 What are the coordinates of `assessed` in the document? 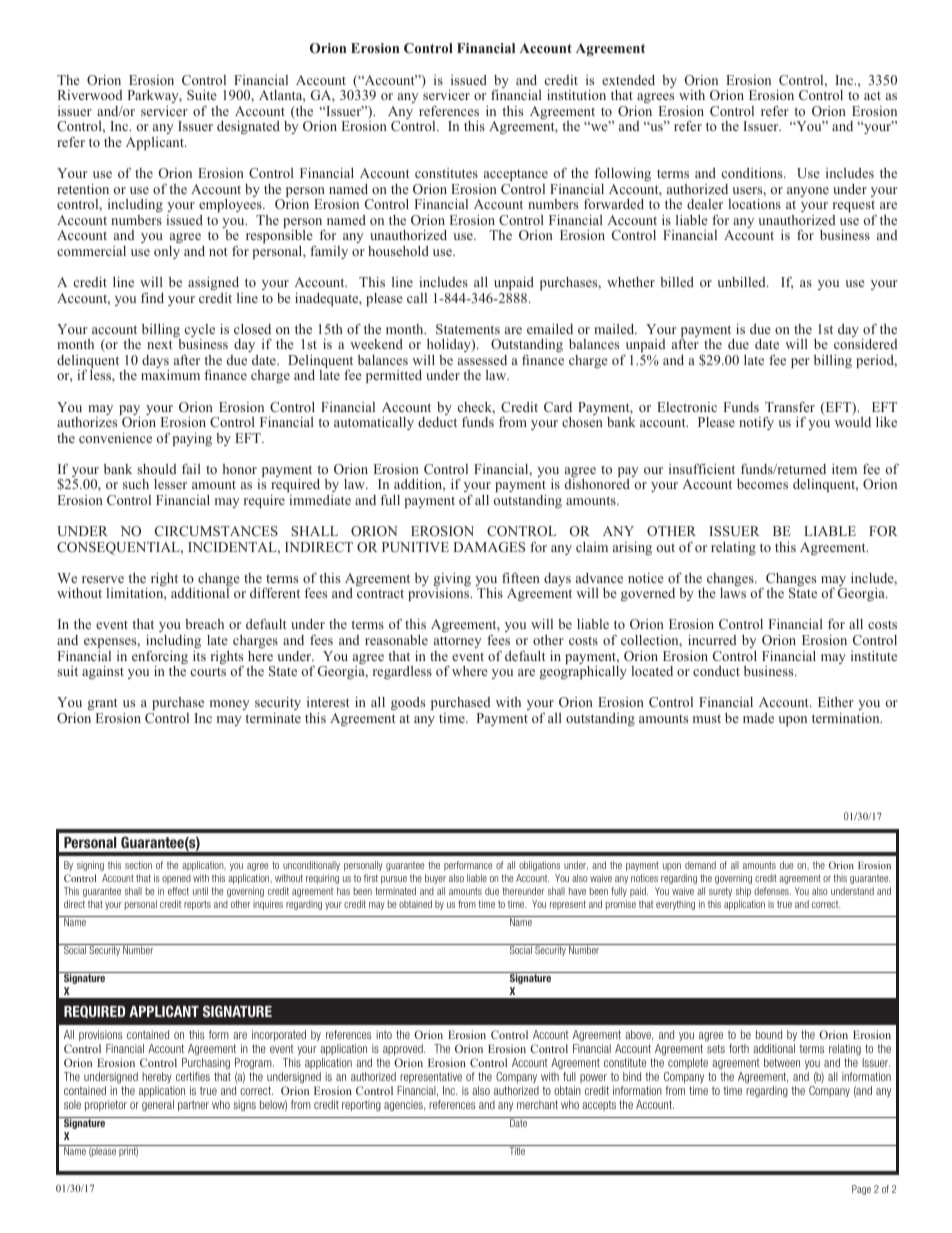 It's located at (482, 360).
